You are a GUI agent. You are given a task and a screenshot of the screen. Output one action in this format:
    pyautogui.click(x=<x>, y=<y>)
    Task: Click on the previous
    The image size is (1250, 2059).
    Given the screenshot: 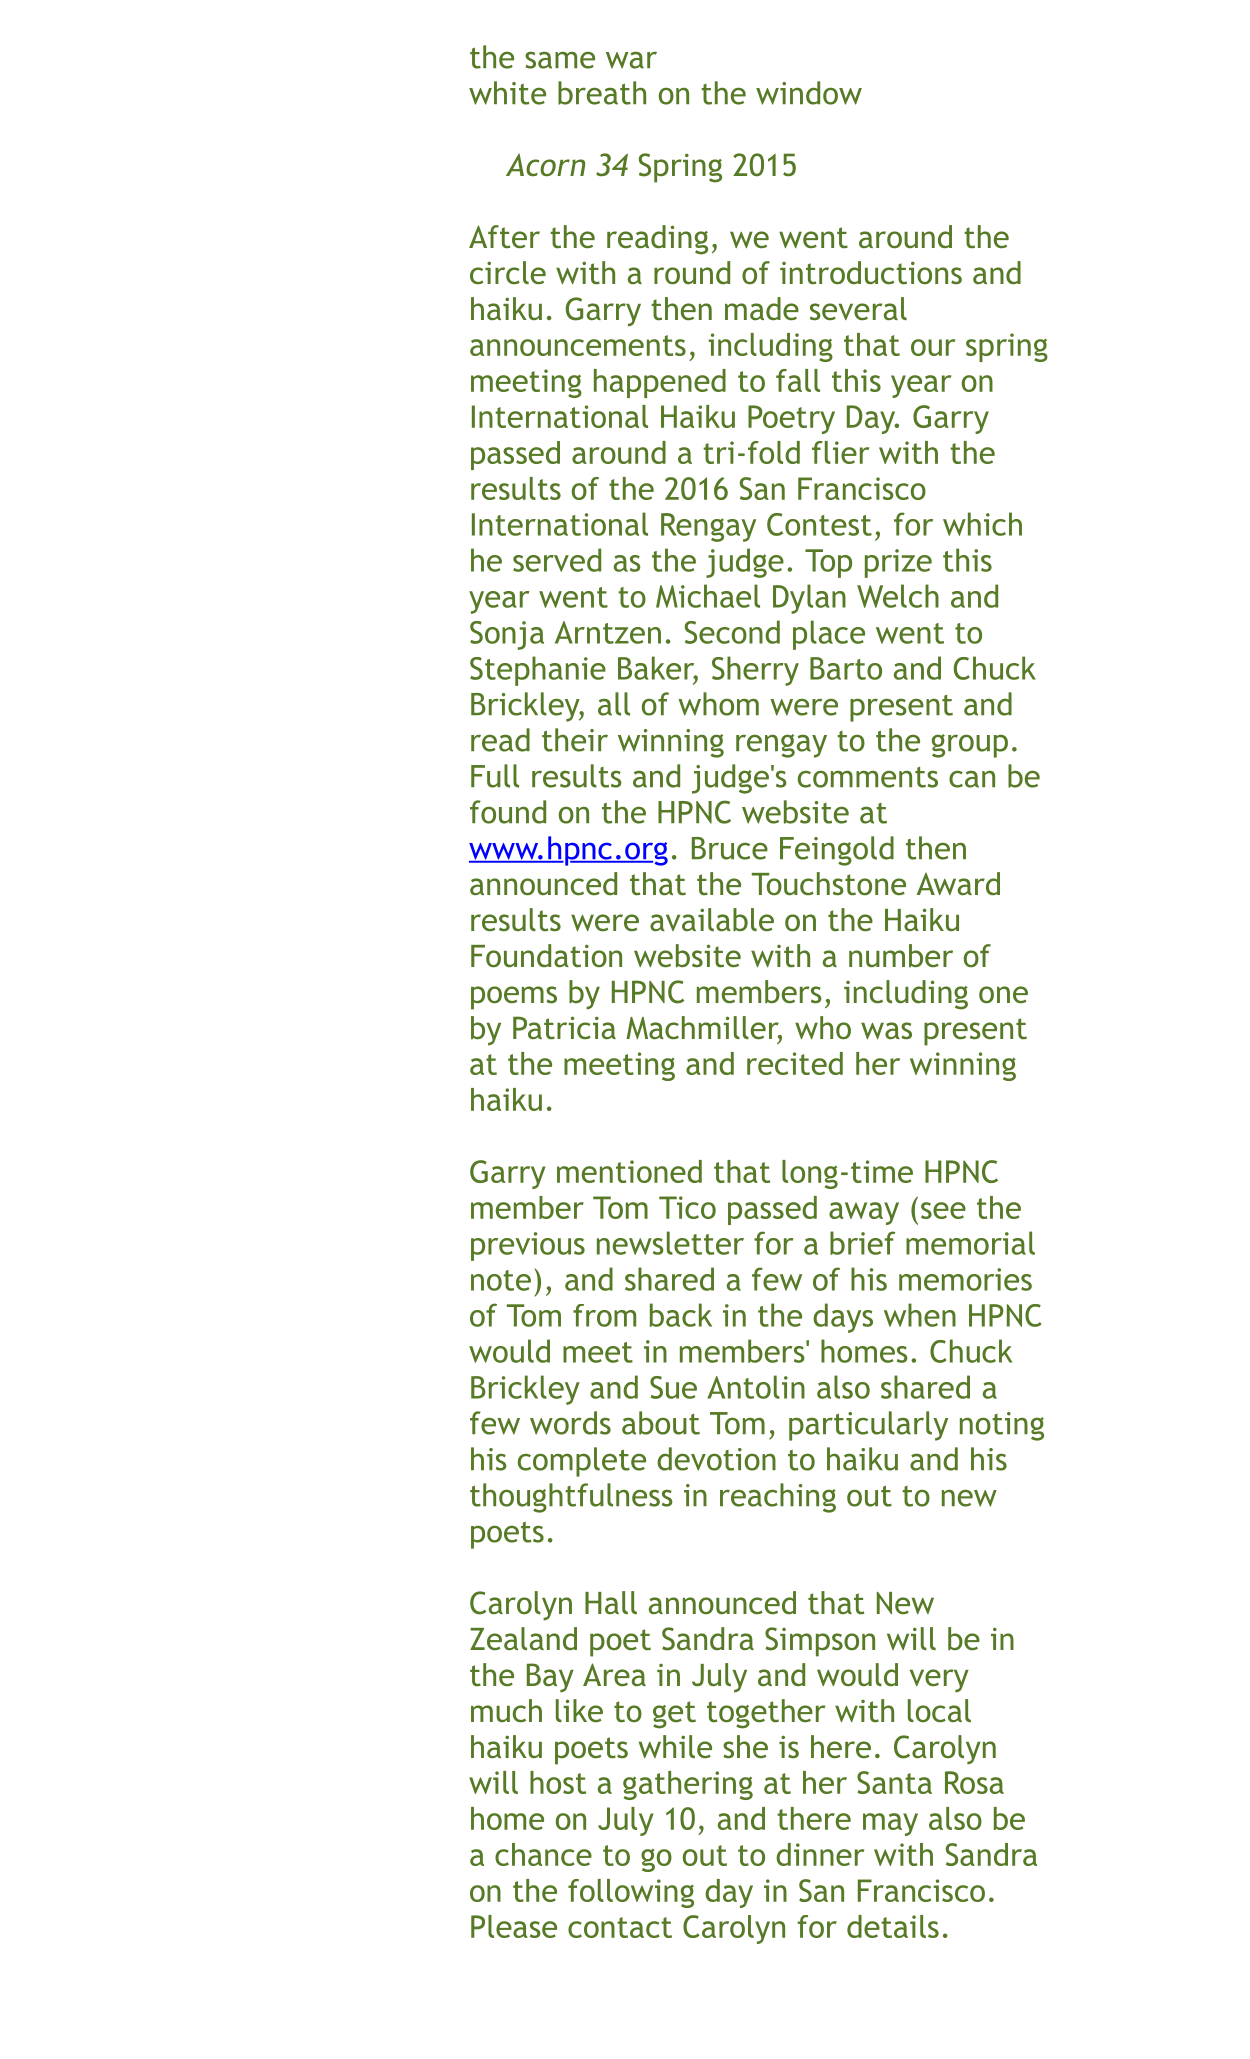 What is the action you would take?
    pyautogui.click(x=528, y=1246)
